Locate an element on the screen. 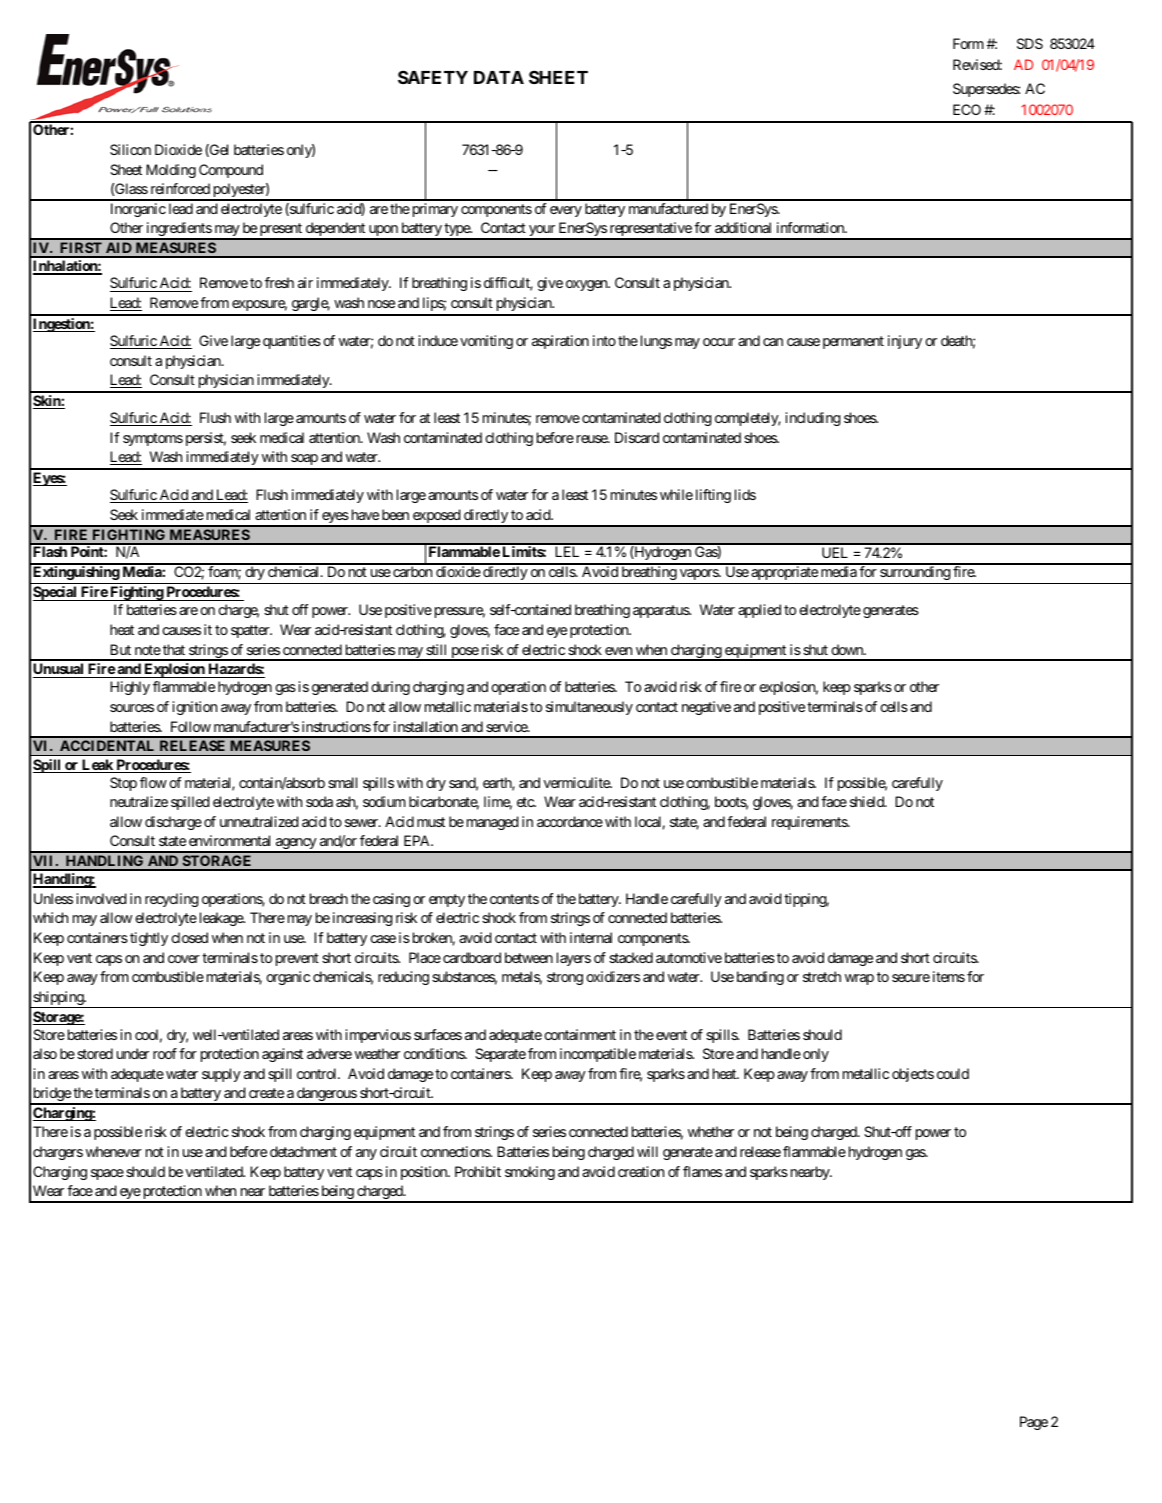 This screenshot has width=1162, height=1503. Silicon is located at coordinates (130, 149).
